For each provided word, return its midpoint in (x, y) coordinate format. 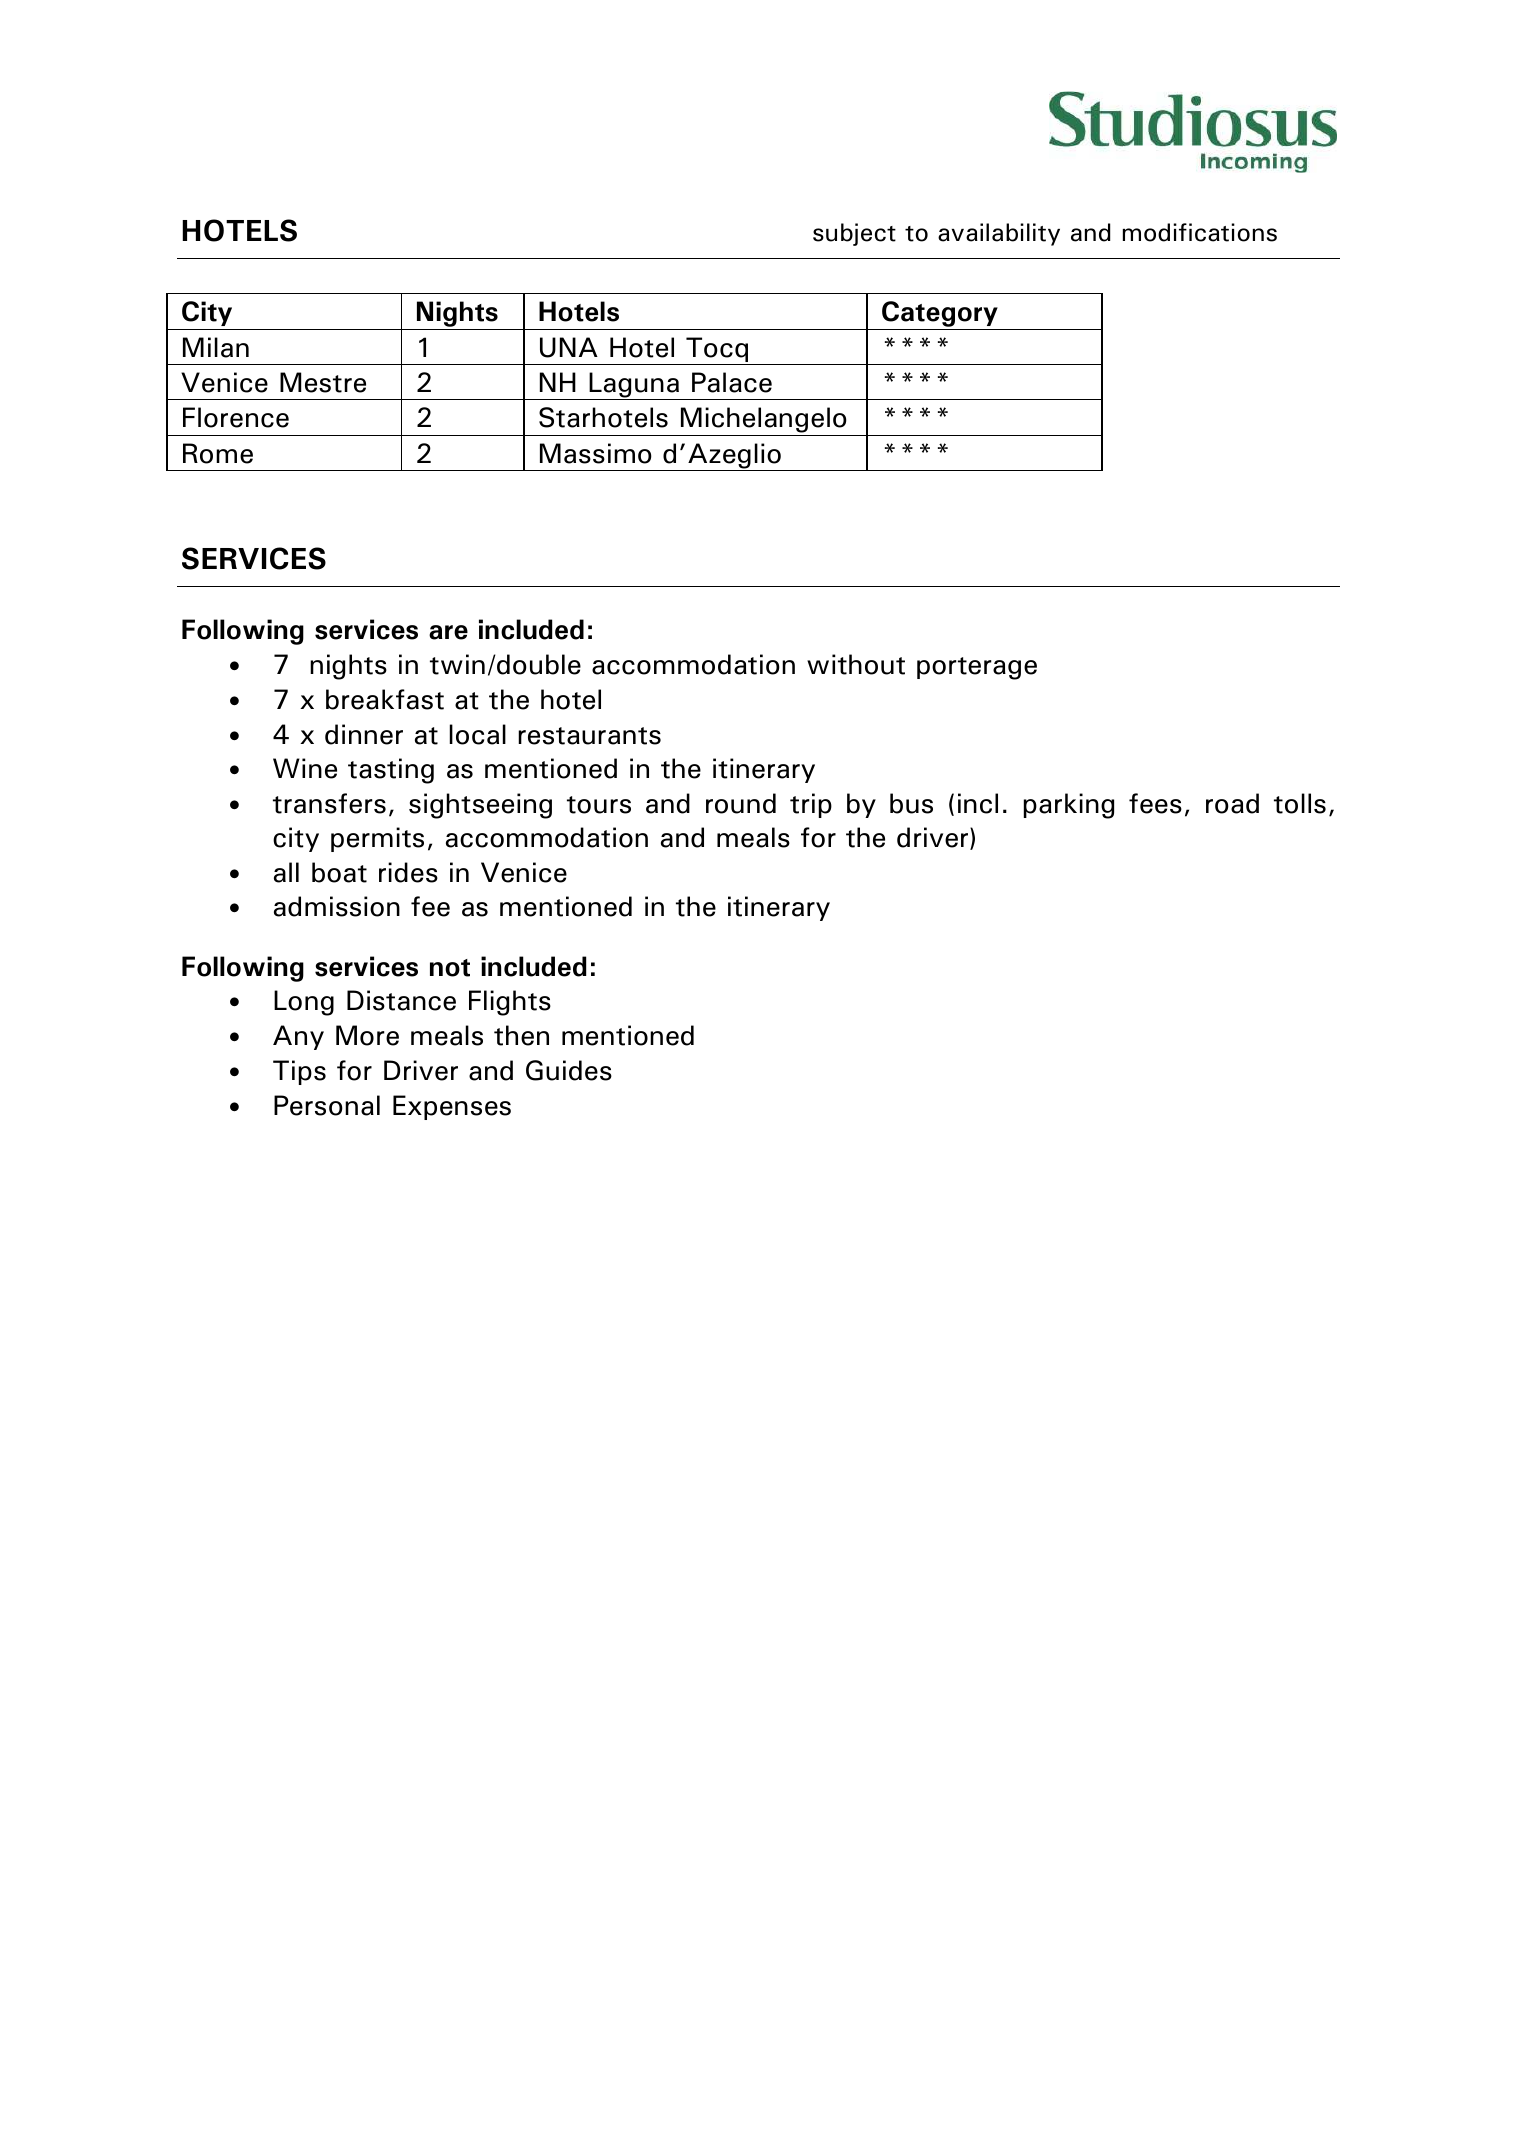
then (521, 1035)
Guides (569, 1070)
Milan (216, 347)
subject (854, 234)
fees (1155, 803)
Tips (299, 1072)
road (1232, 803)
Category (940, 315)
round (741, 803)
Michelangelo (763, 421)
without (856, 664)
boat (339, 872)
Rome (218, 453)
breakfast (385, 699)
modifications (1200, 232)
